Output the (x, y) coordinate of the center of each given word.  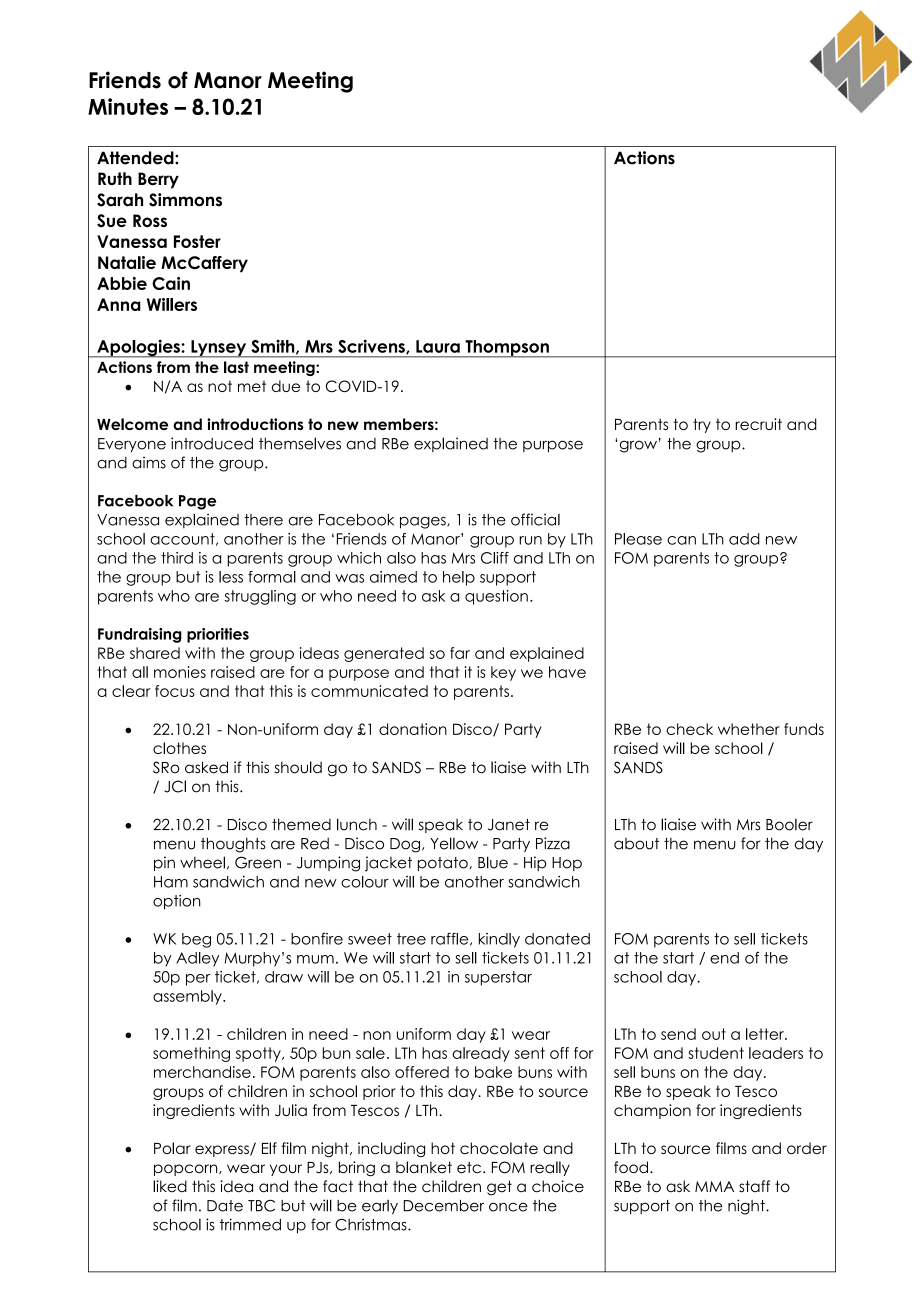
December (444, 1206)
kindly (499, 940)
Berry (158, 180)
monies (180, 672)
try (702, 425)
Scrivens (372, 346)
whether (749, 729)
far (460, 653)
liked (170, 1186)
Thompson (507, 349)
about (636, 844)
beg (196, 940)
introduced (212, 443)
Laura (438, 346)
